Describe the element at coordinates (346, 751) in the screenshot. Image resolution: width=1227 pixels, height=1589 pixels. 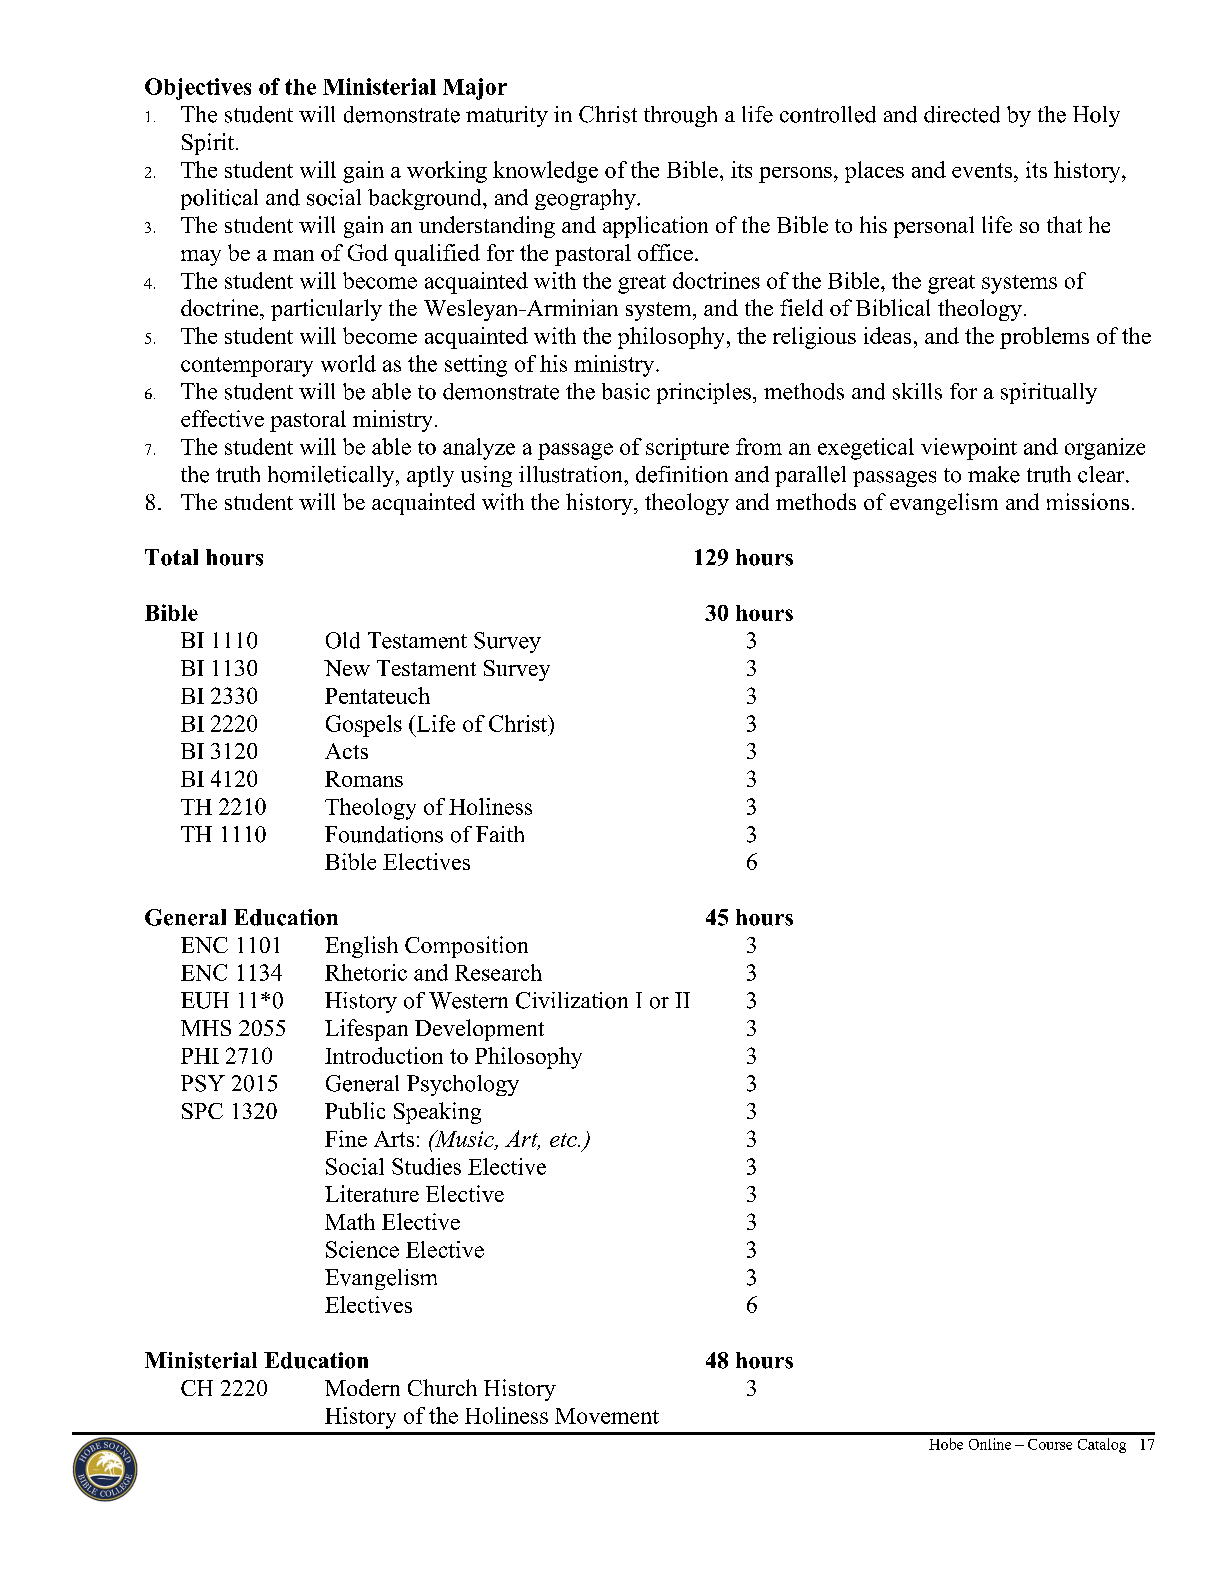
I see `Acts` at that location.
